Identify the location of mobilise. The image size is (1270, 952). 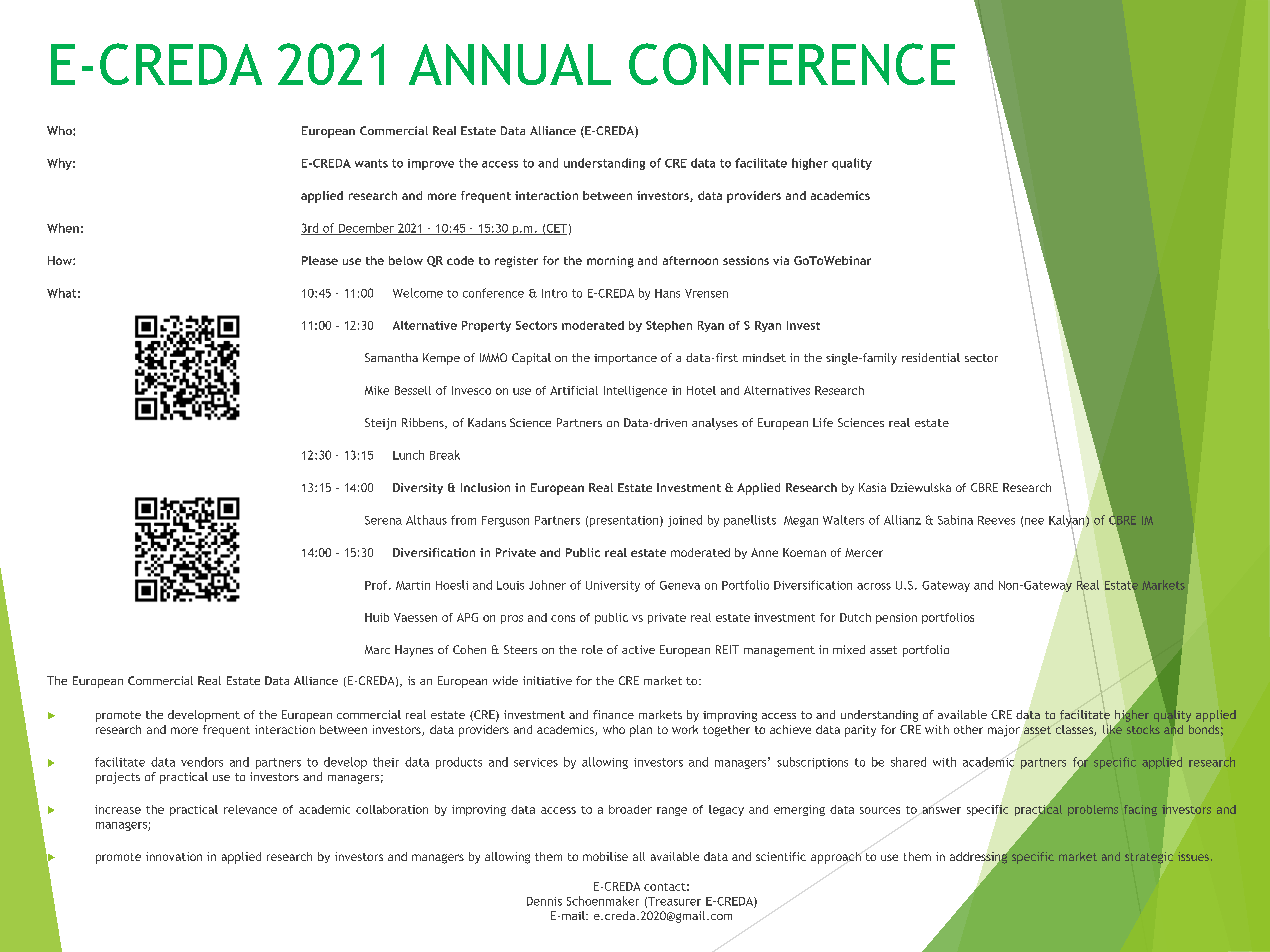
(605, 856).
